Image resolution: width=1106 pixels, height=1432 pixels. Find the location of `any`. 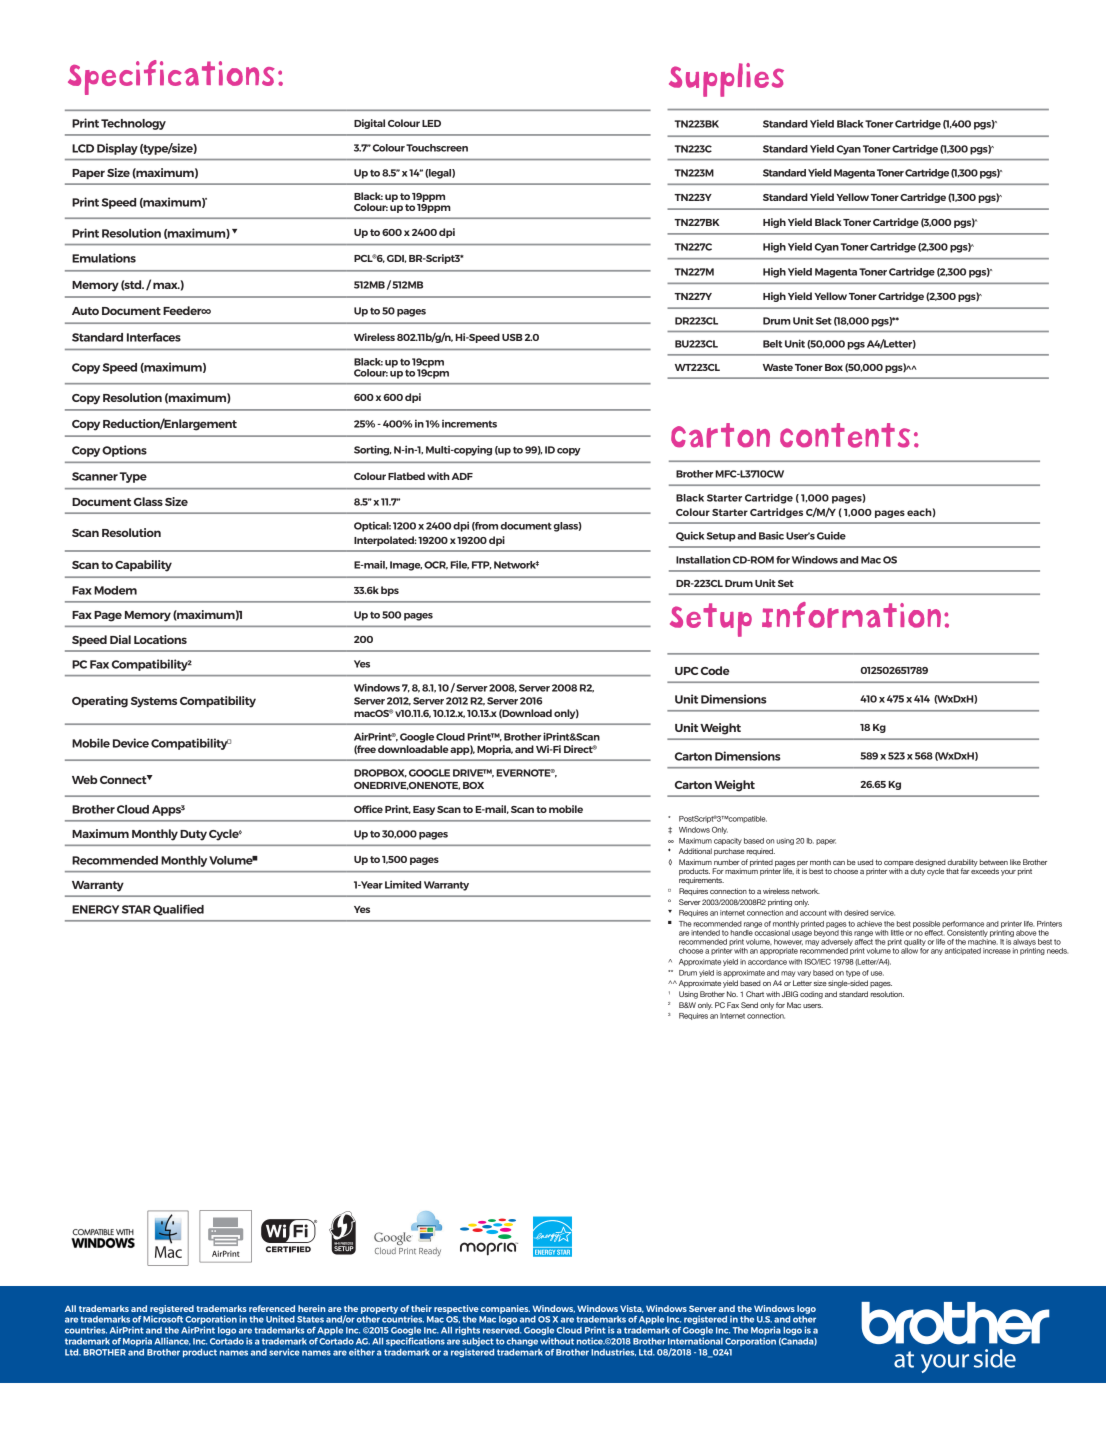

any is located at coordinates (937, 952).
